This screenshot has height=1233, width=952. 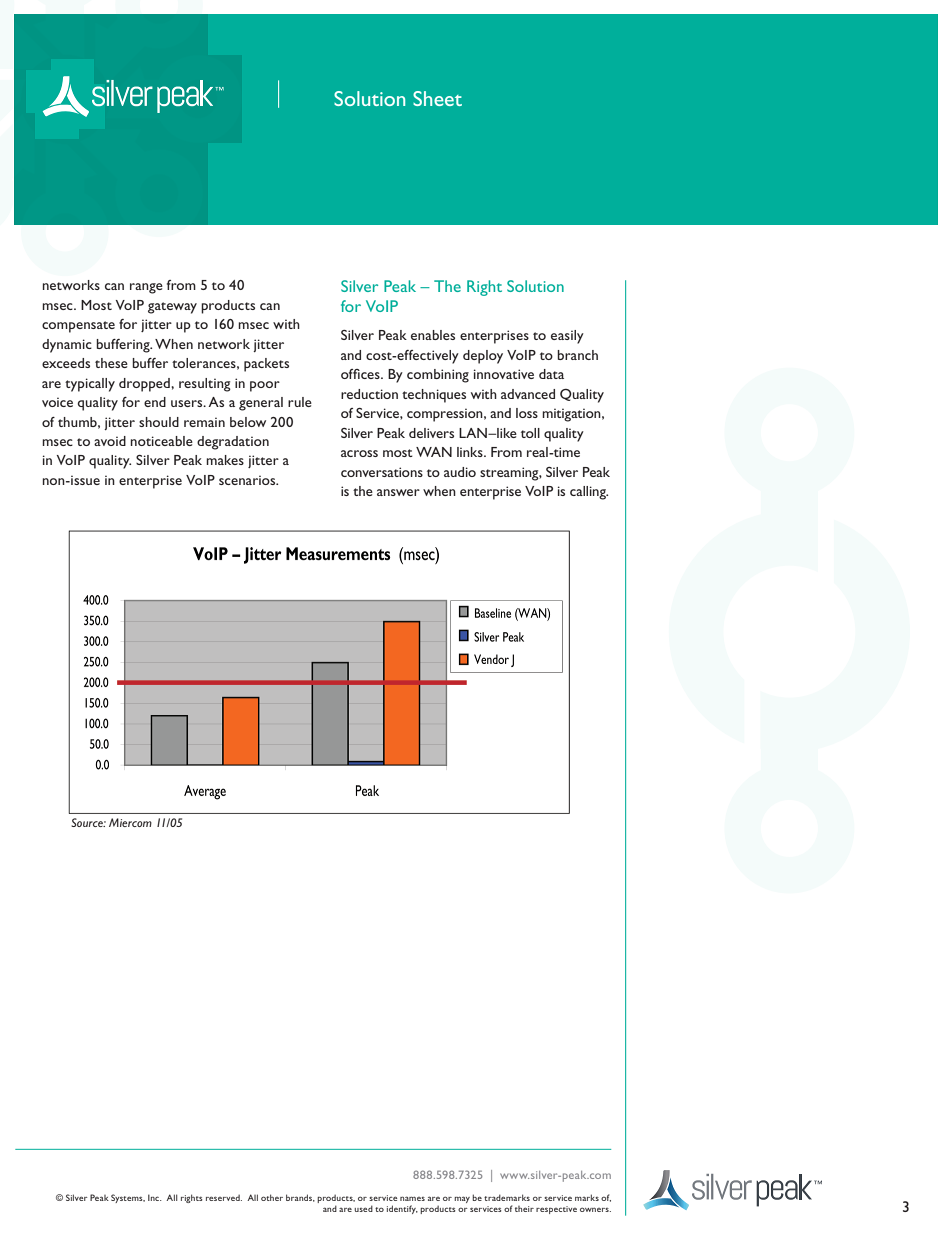 I want to click on brands, so click(x=300, y=1198).
